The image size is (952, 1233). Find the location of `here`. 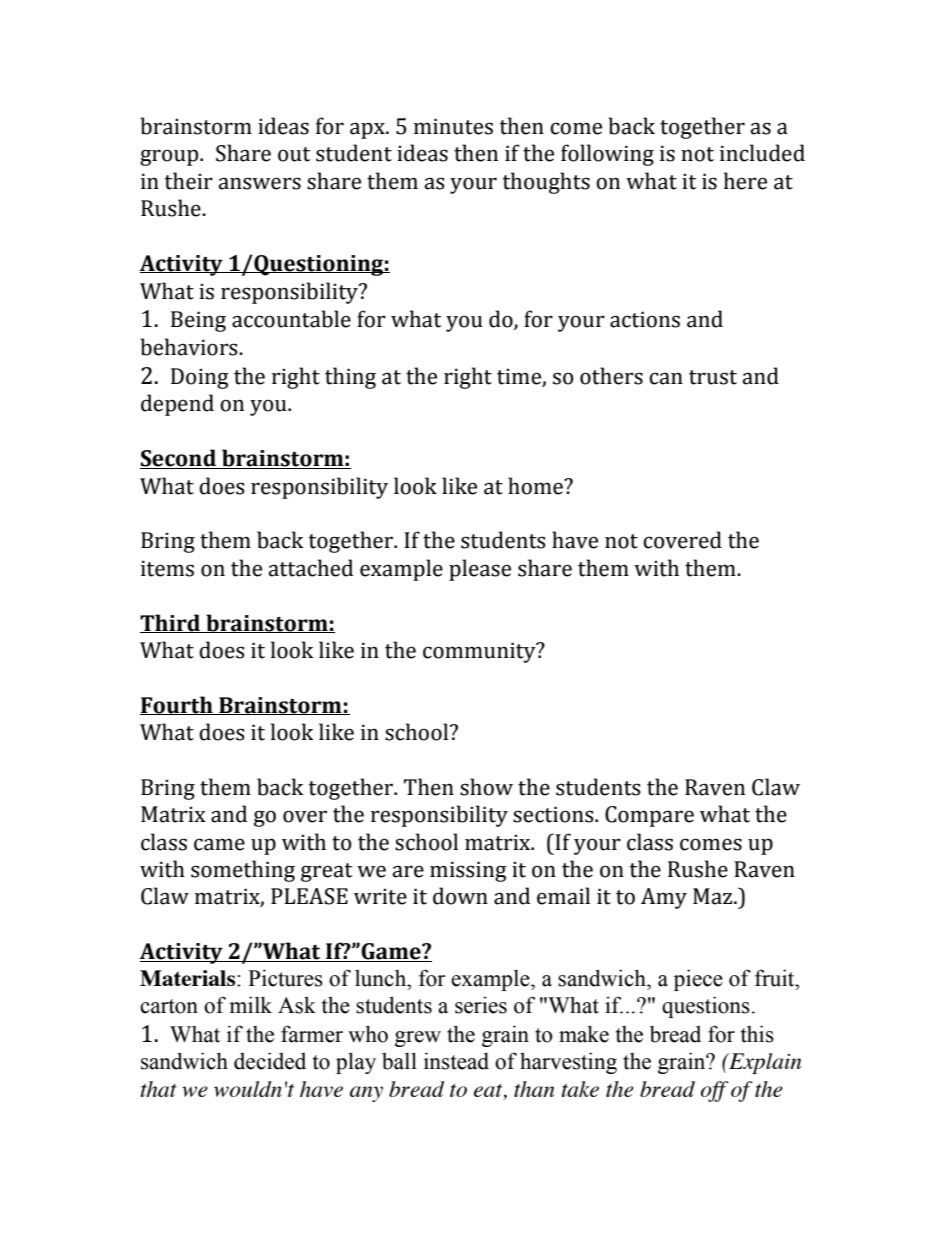

here is located at coordinates (745, 181).
